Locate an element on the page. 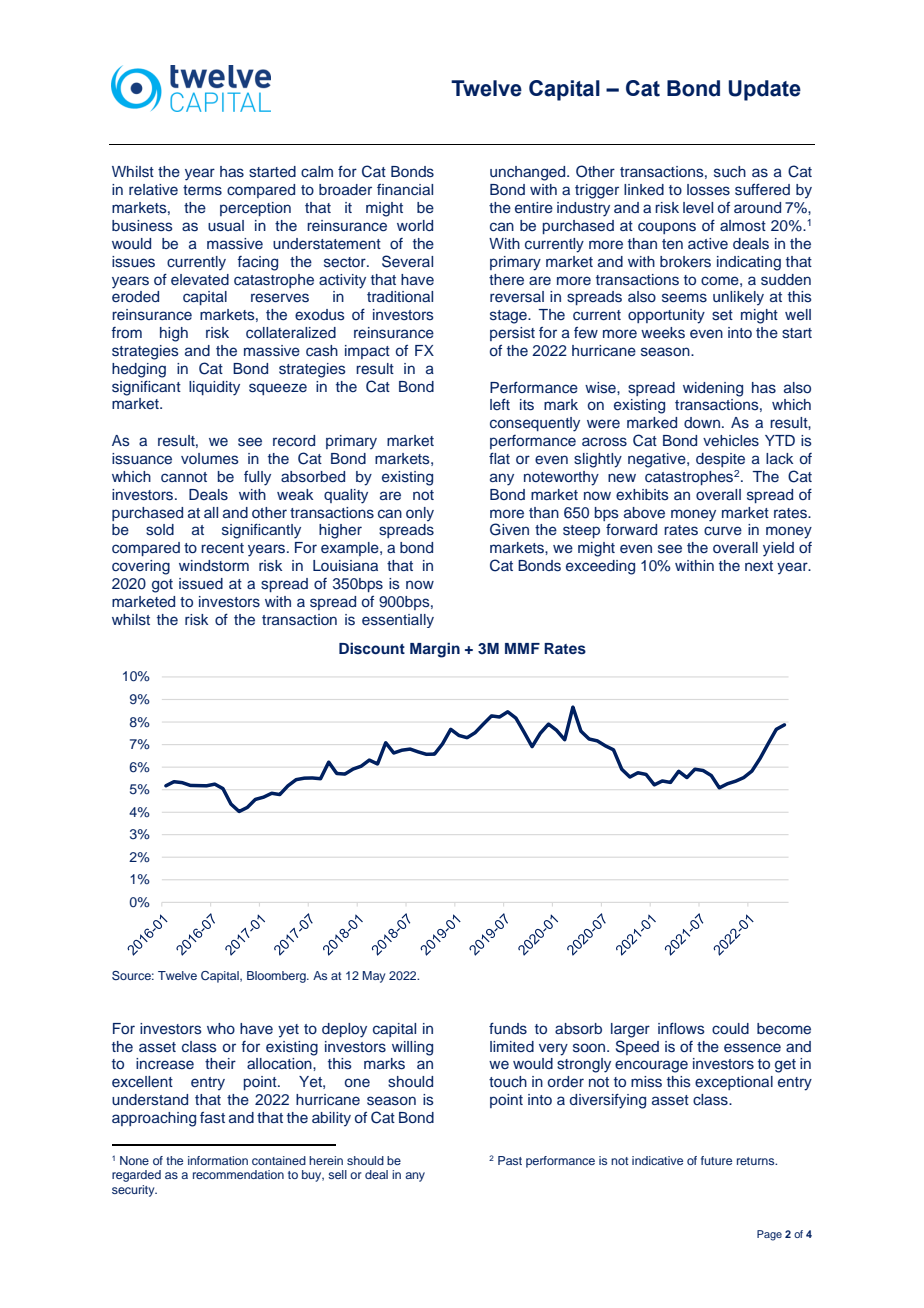 This image has height=1308, width=924. could is located at coordinates (730, 1028).
